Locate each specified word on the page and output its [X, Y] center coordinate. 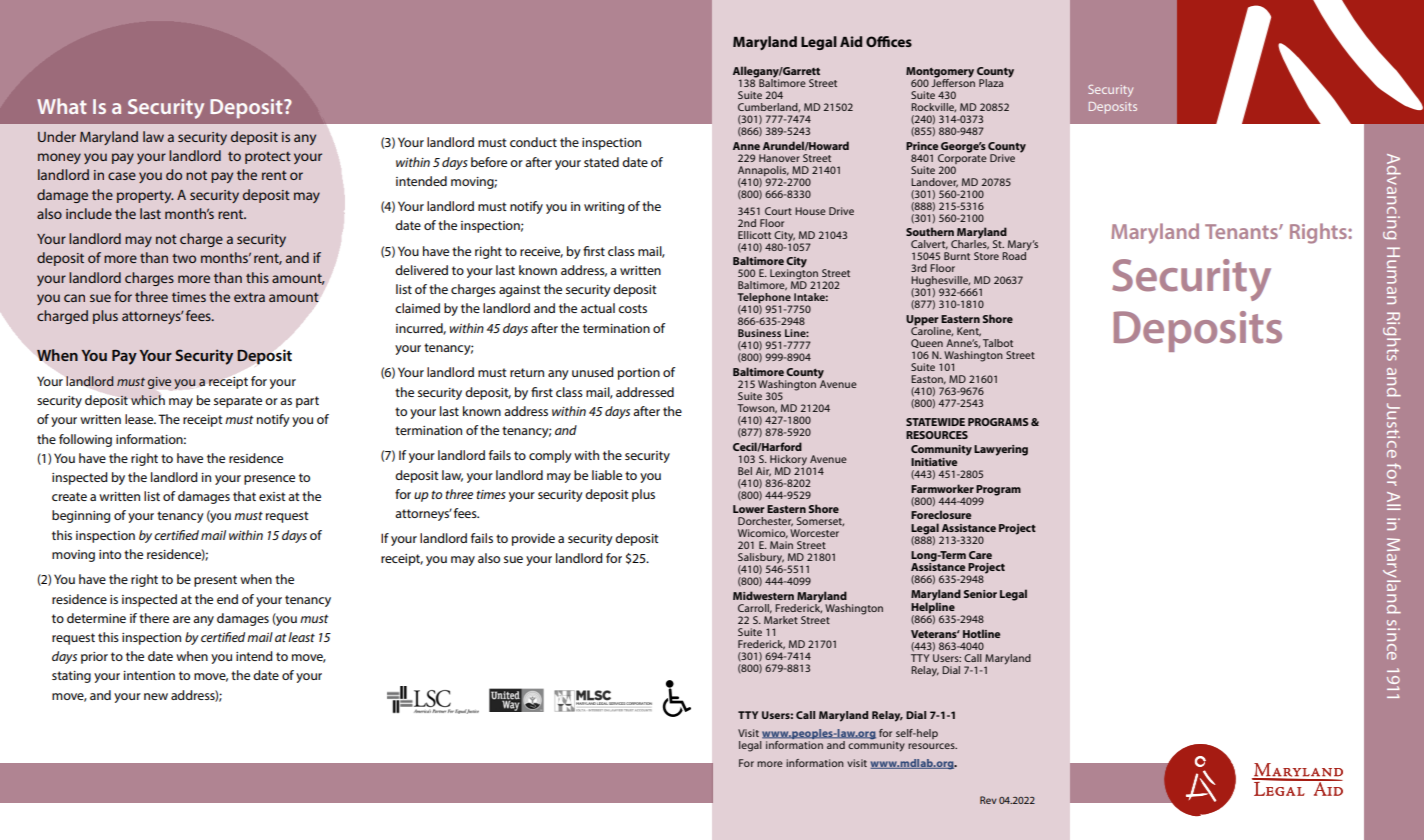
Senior [980, 594]
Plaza [991, 83]
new [156, 696]
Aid [851, 41]
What [62, 106]
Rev [988, 800]
